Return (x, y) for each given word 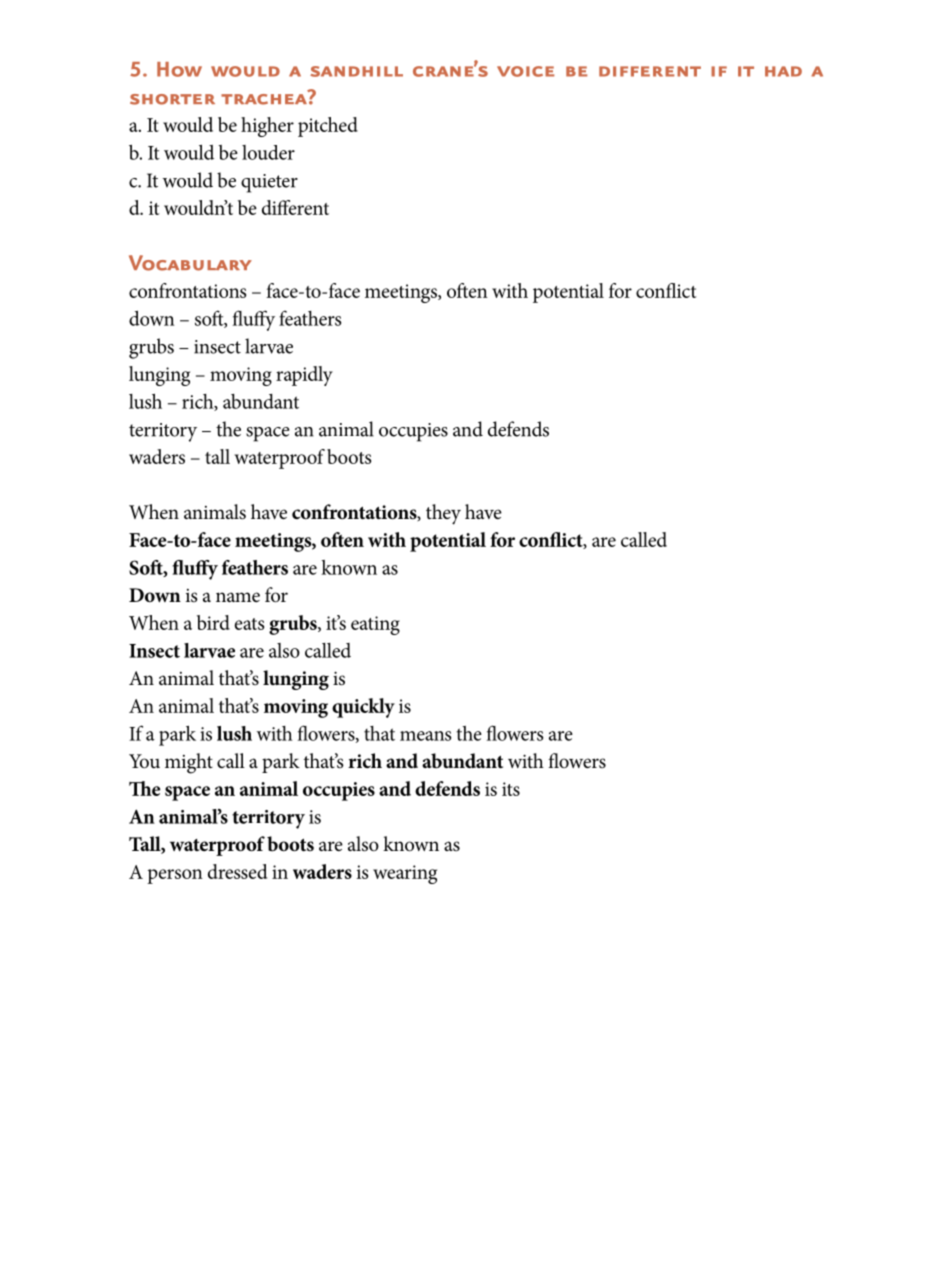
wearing (405, 874)
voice (525, 71)
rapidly (304, 376)
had (783, 71)
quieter (269, 183)
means (425, 736)
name (238, 597)
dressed (237, 871)
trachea (265, 98)
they (443, 514)
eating (375, 625)
